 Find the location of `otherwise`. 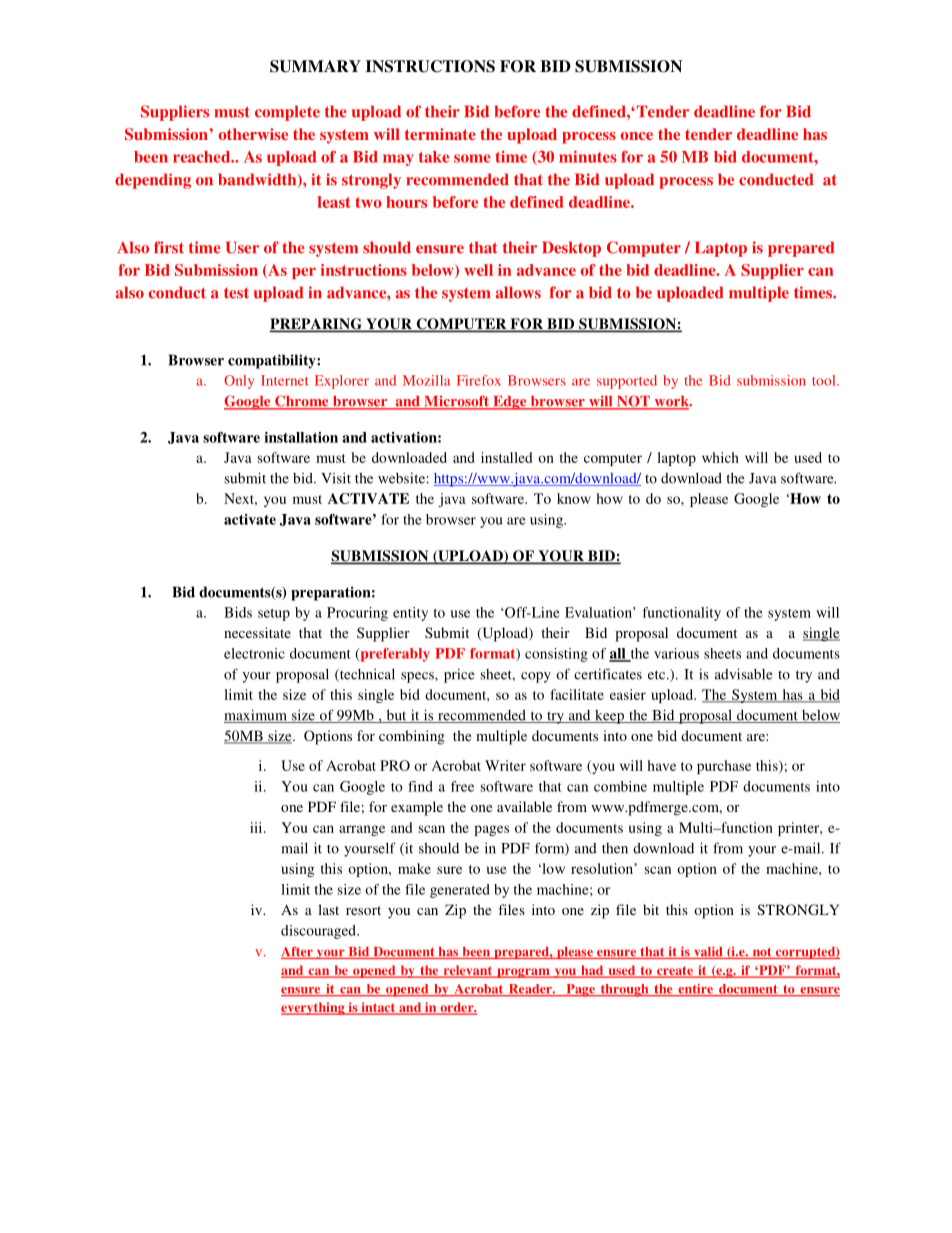

otherwise is located at coordinates (253, 134).
